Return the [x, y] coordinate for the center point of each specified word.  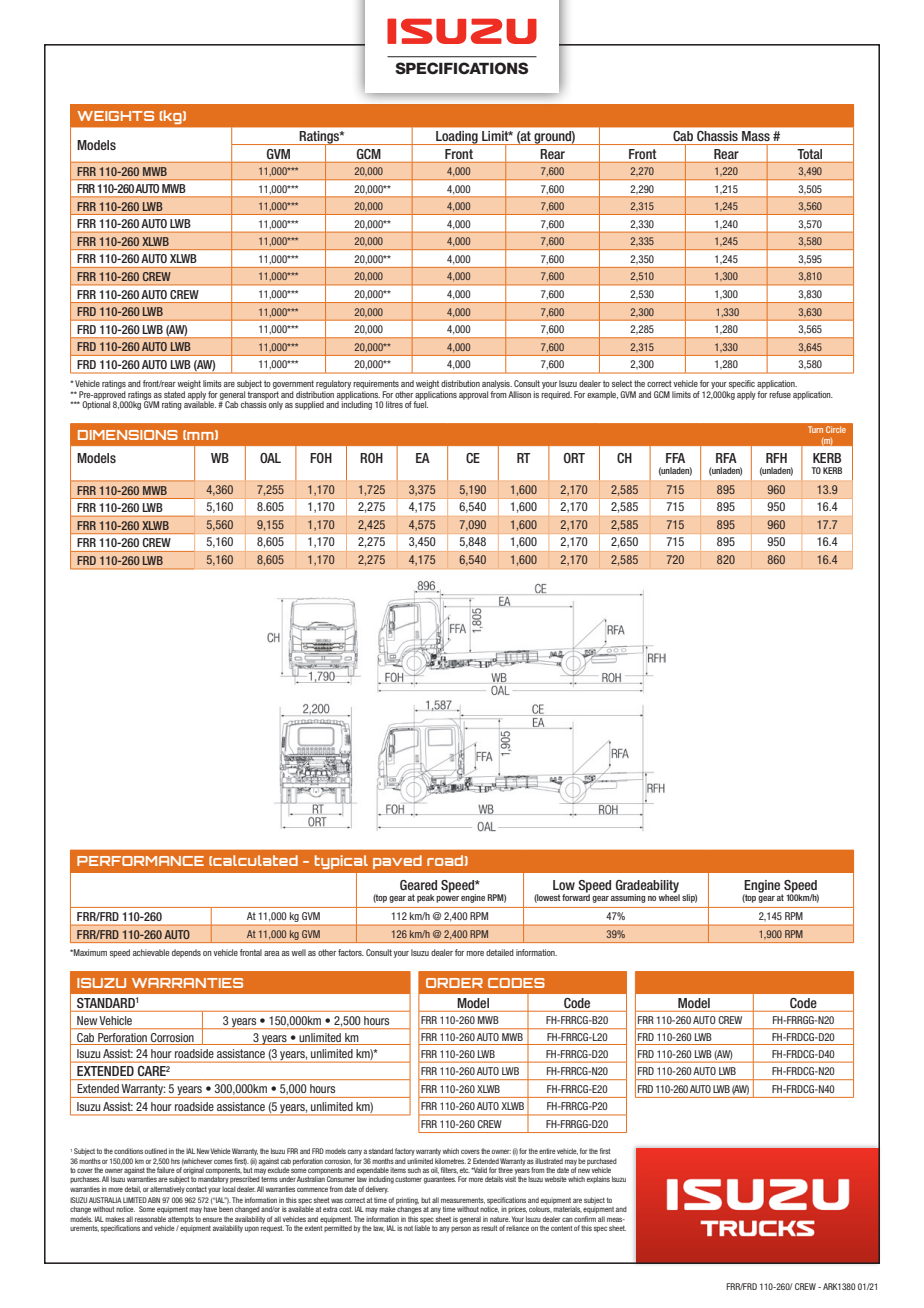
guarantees [440, 1180]
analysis [497, 384]
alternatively [167, 1190]
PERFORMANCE [140, 861]
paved [397, 862]
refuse [780, 394]
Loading [457, 138]
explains [598, 1179]
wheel [669, 896]
